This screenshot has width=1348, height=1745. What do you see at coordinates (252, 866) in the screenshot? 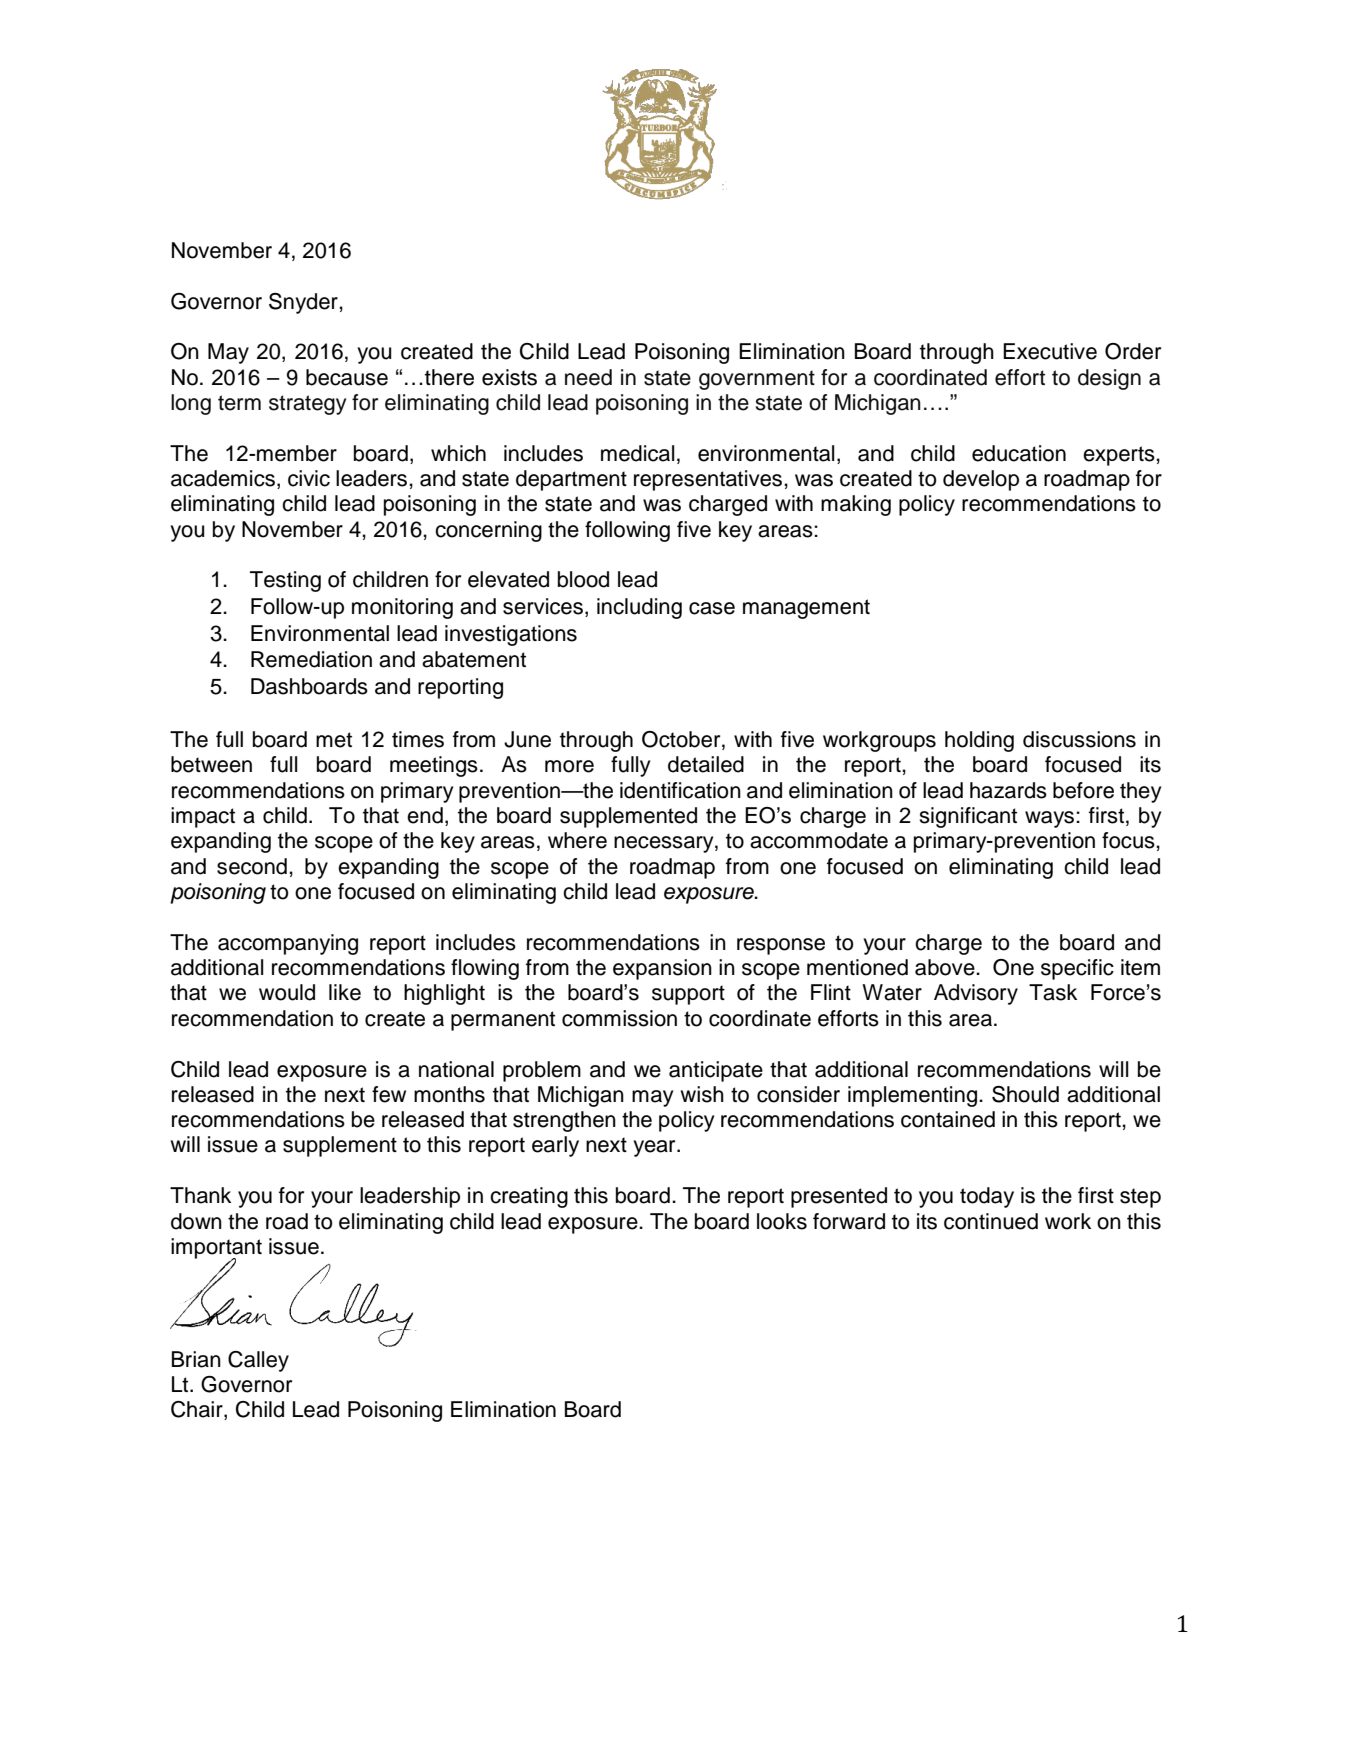
I see `second` at bounding box center [252, 866].
